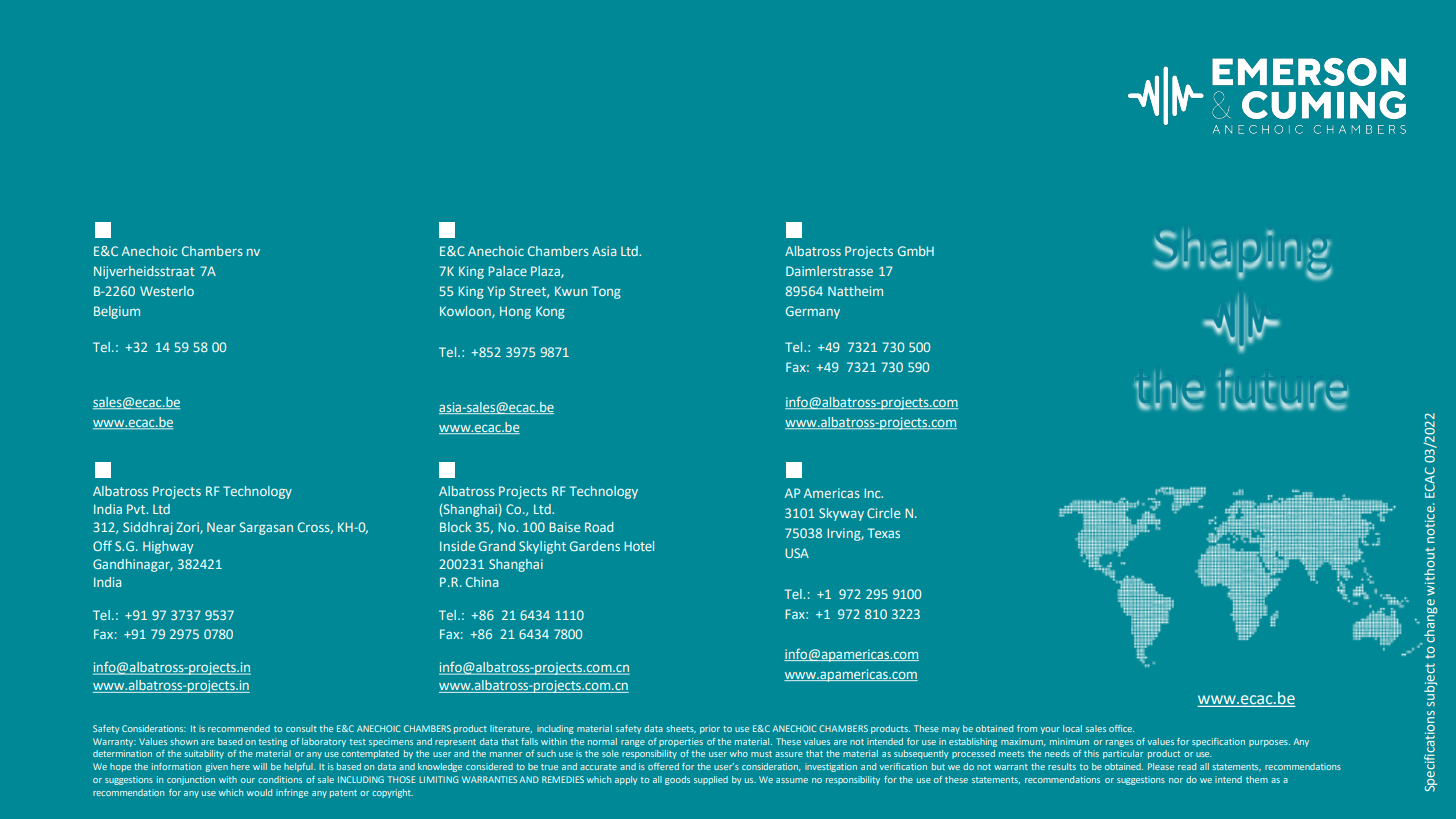 This page has width=1456, height=819. Describe the element at coordinates (606, 292) in the page. I see `Tong` at that location.
